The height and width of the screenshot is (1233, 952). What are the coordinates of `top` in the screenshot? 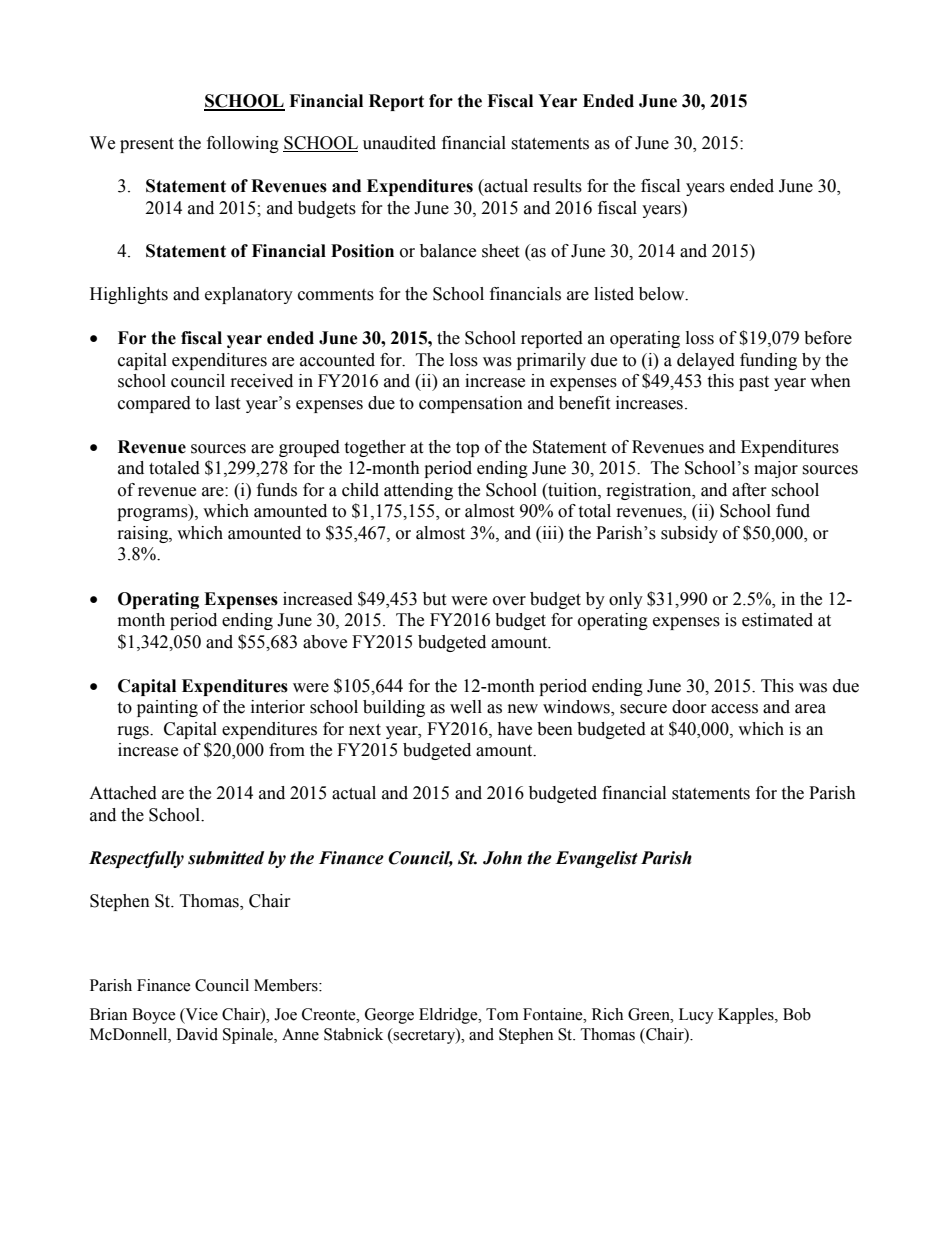 It's located at (467, 449).
